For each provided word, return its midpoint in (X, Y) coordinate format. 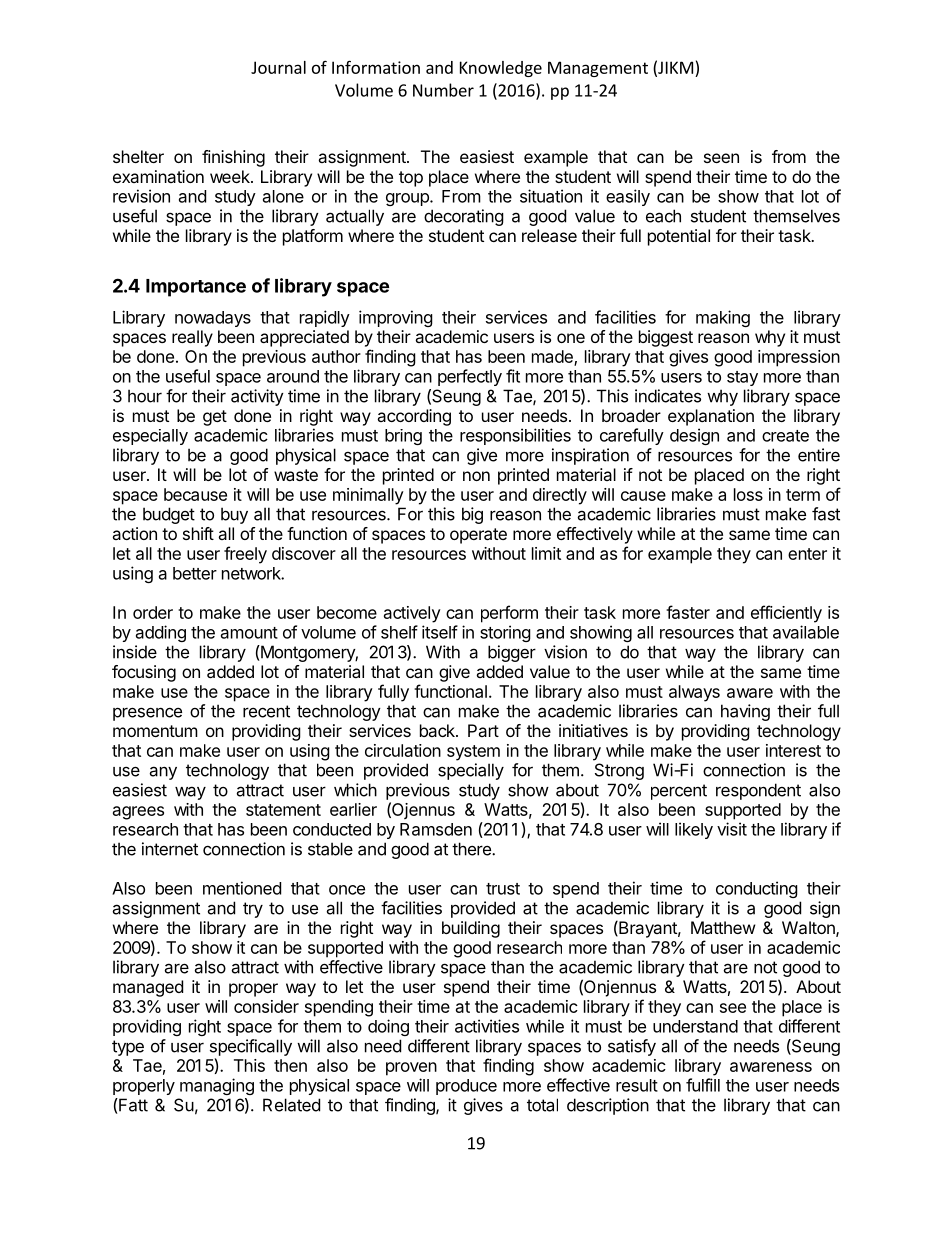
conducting (757, 889)
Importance (196, 288)
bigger (512, 653)
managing (217, 1086)
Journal (278, 67)
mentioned (242, 888)
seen (721, 158)
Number (443, 90)
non (476, 476)
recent (266, 711)
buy (234, 515)
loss (748, 494)
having (745, 712)
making (723, 318)
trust (503, 889)
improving (396, 318)
